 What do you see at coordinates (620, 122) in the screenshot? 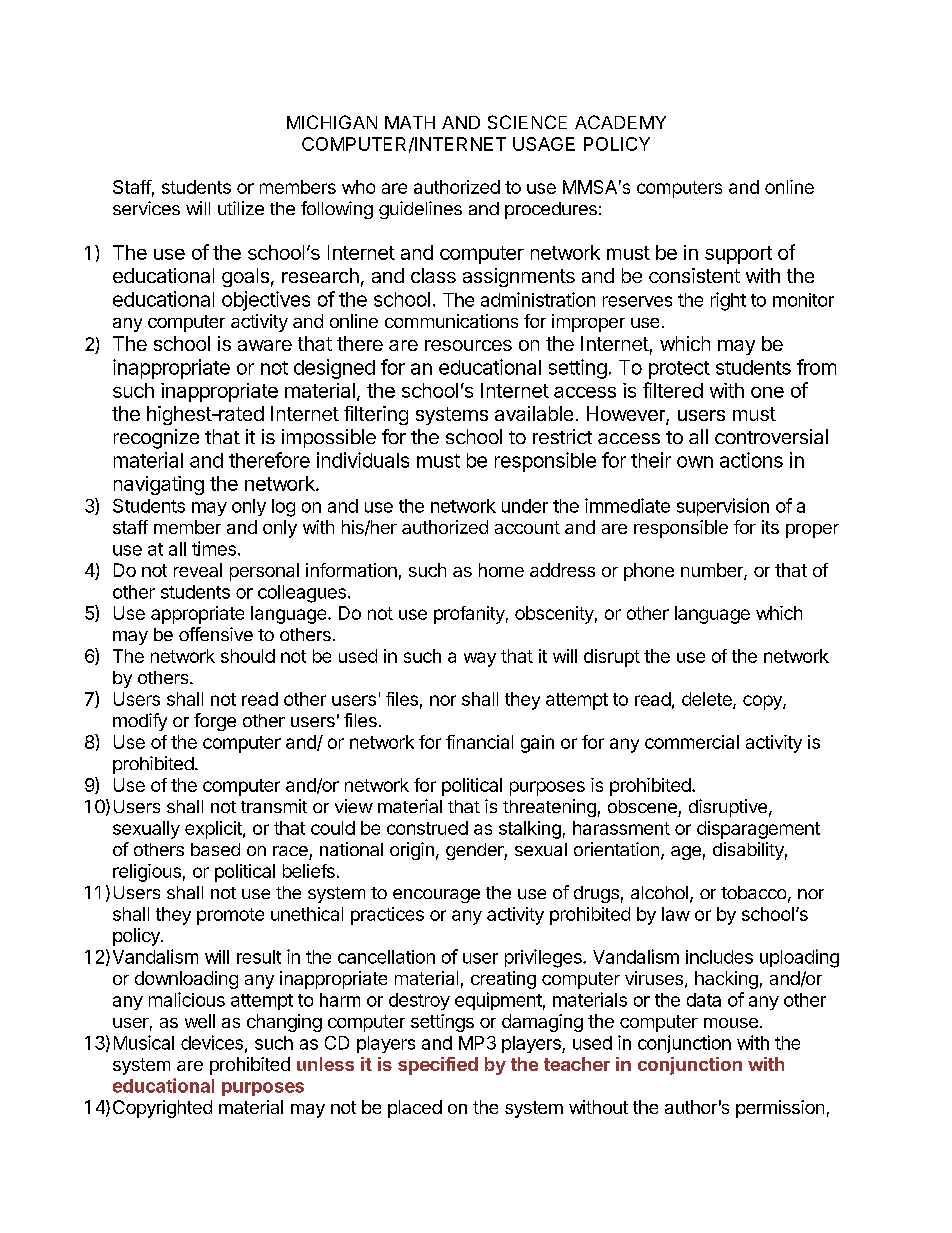
I see `ACADEMY` at bounding box center [620, 122].
